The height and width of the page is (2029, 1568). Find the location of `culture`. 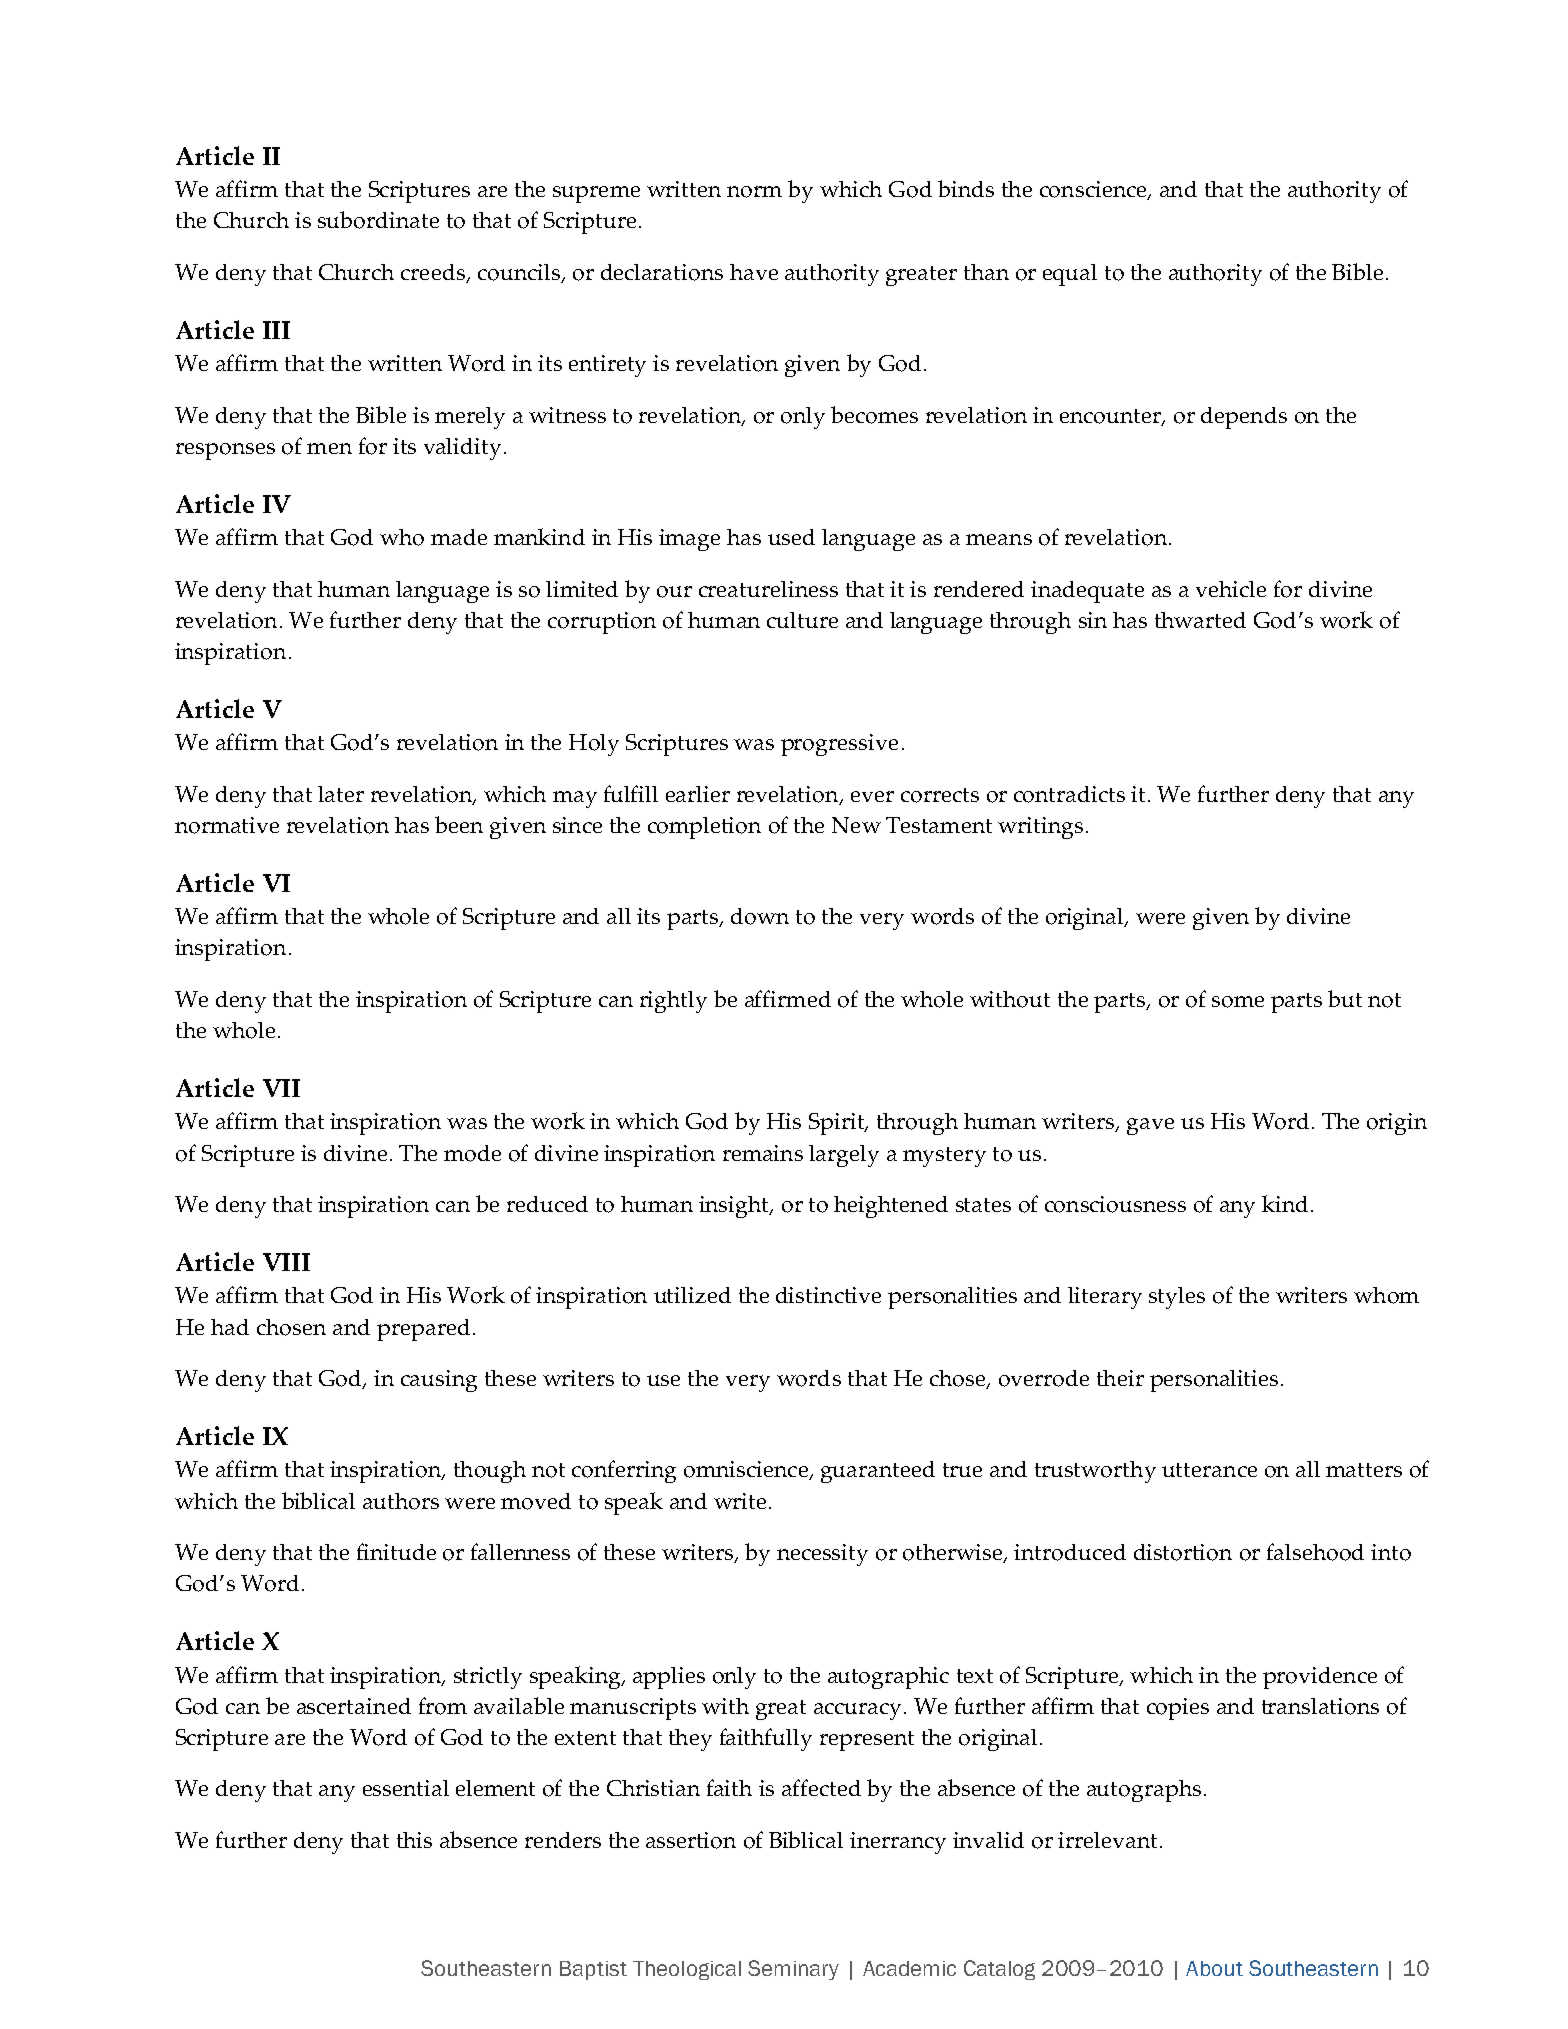

culture is located at coordinates (802, 620).
